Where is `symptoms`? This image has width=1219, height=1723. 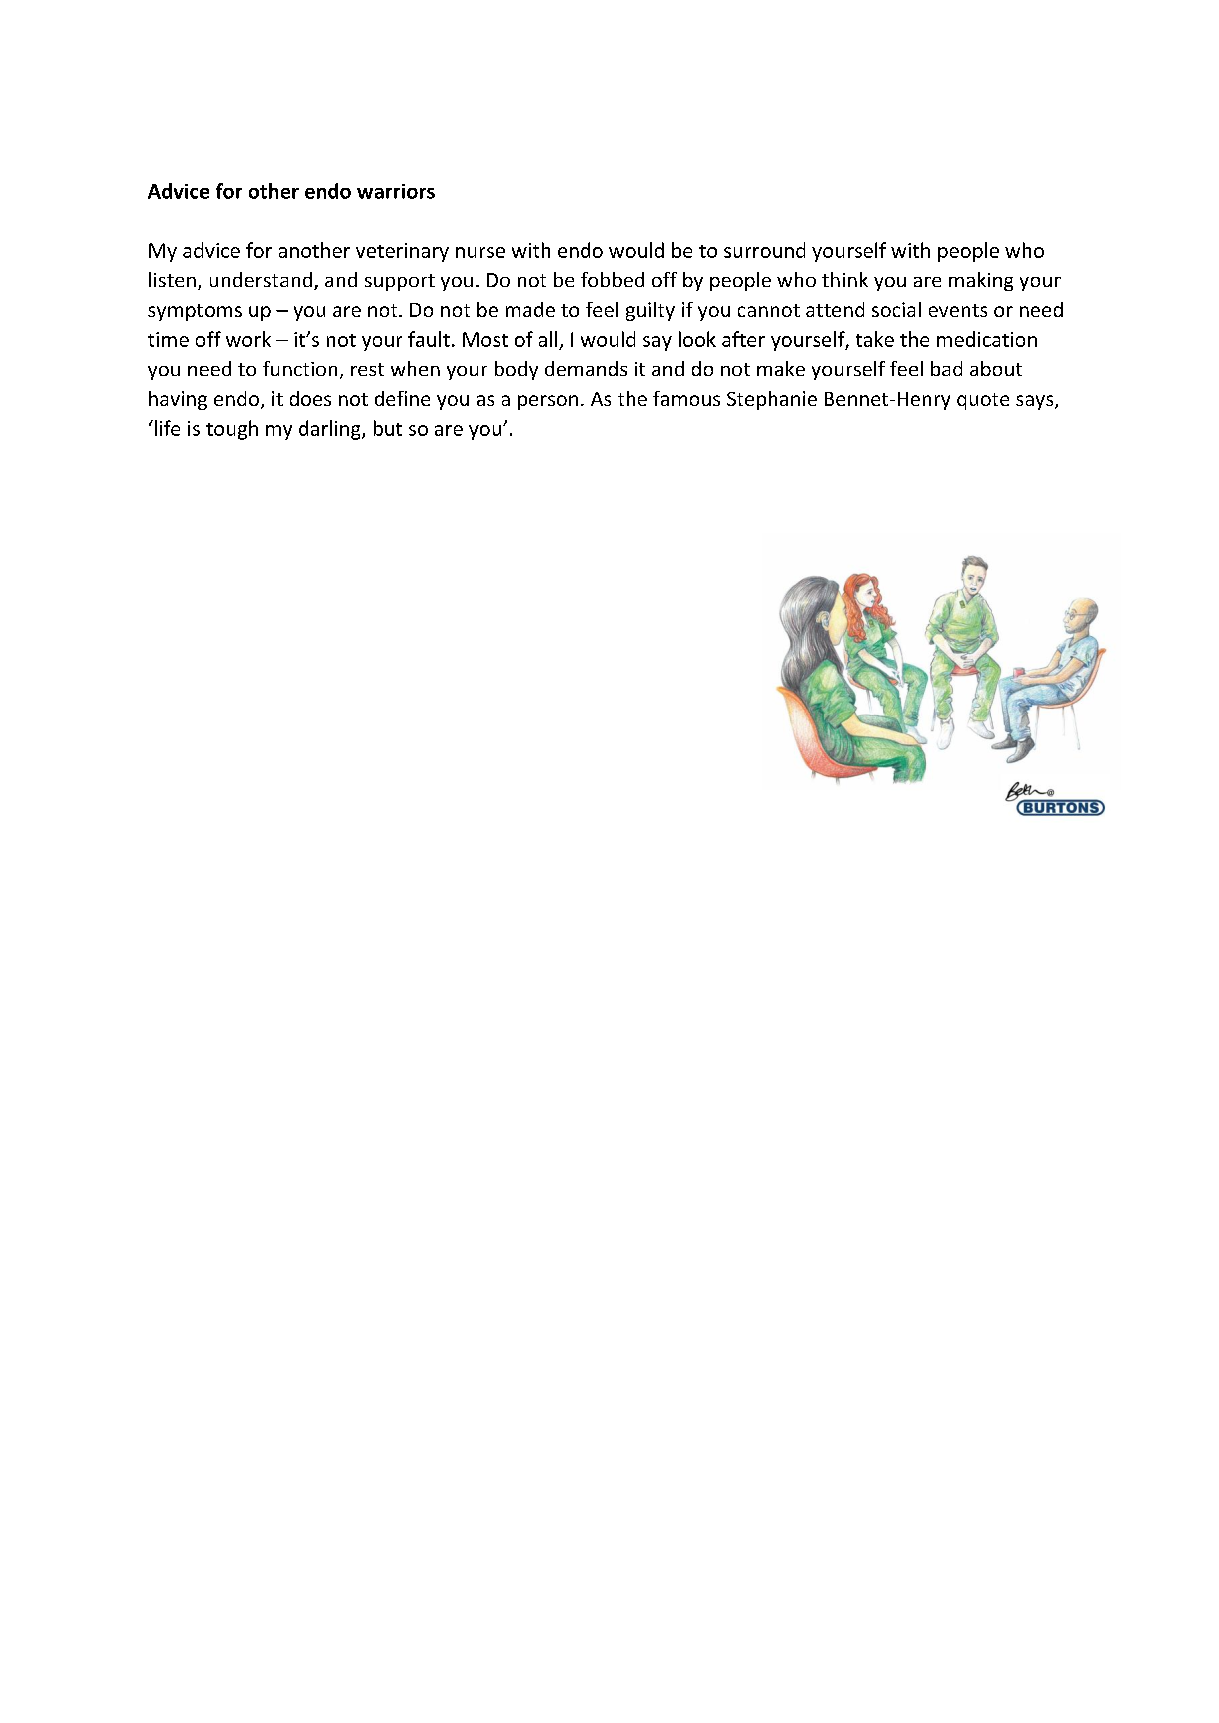
symptoms is located at coordinates (195, 312).
